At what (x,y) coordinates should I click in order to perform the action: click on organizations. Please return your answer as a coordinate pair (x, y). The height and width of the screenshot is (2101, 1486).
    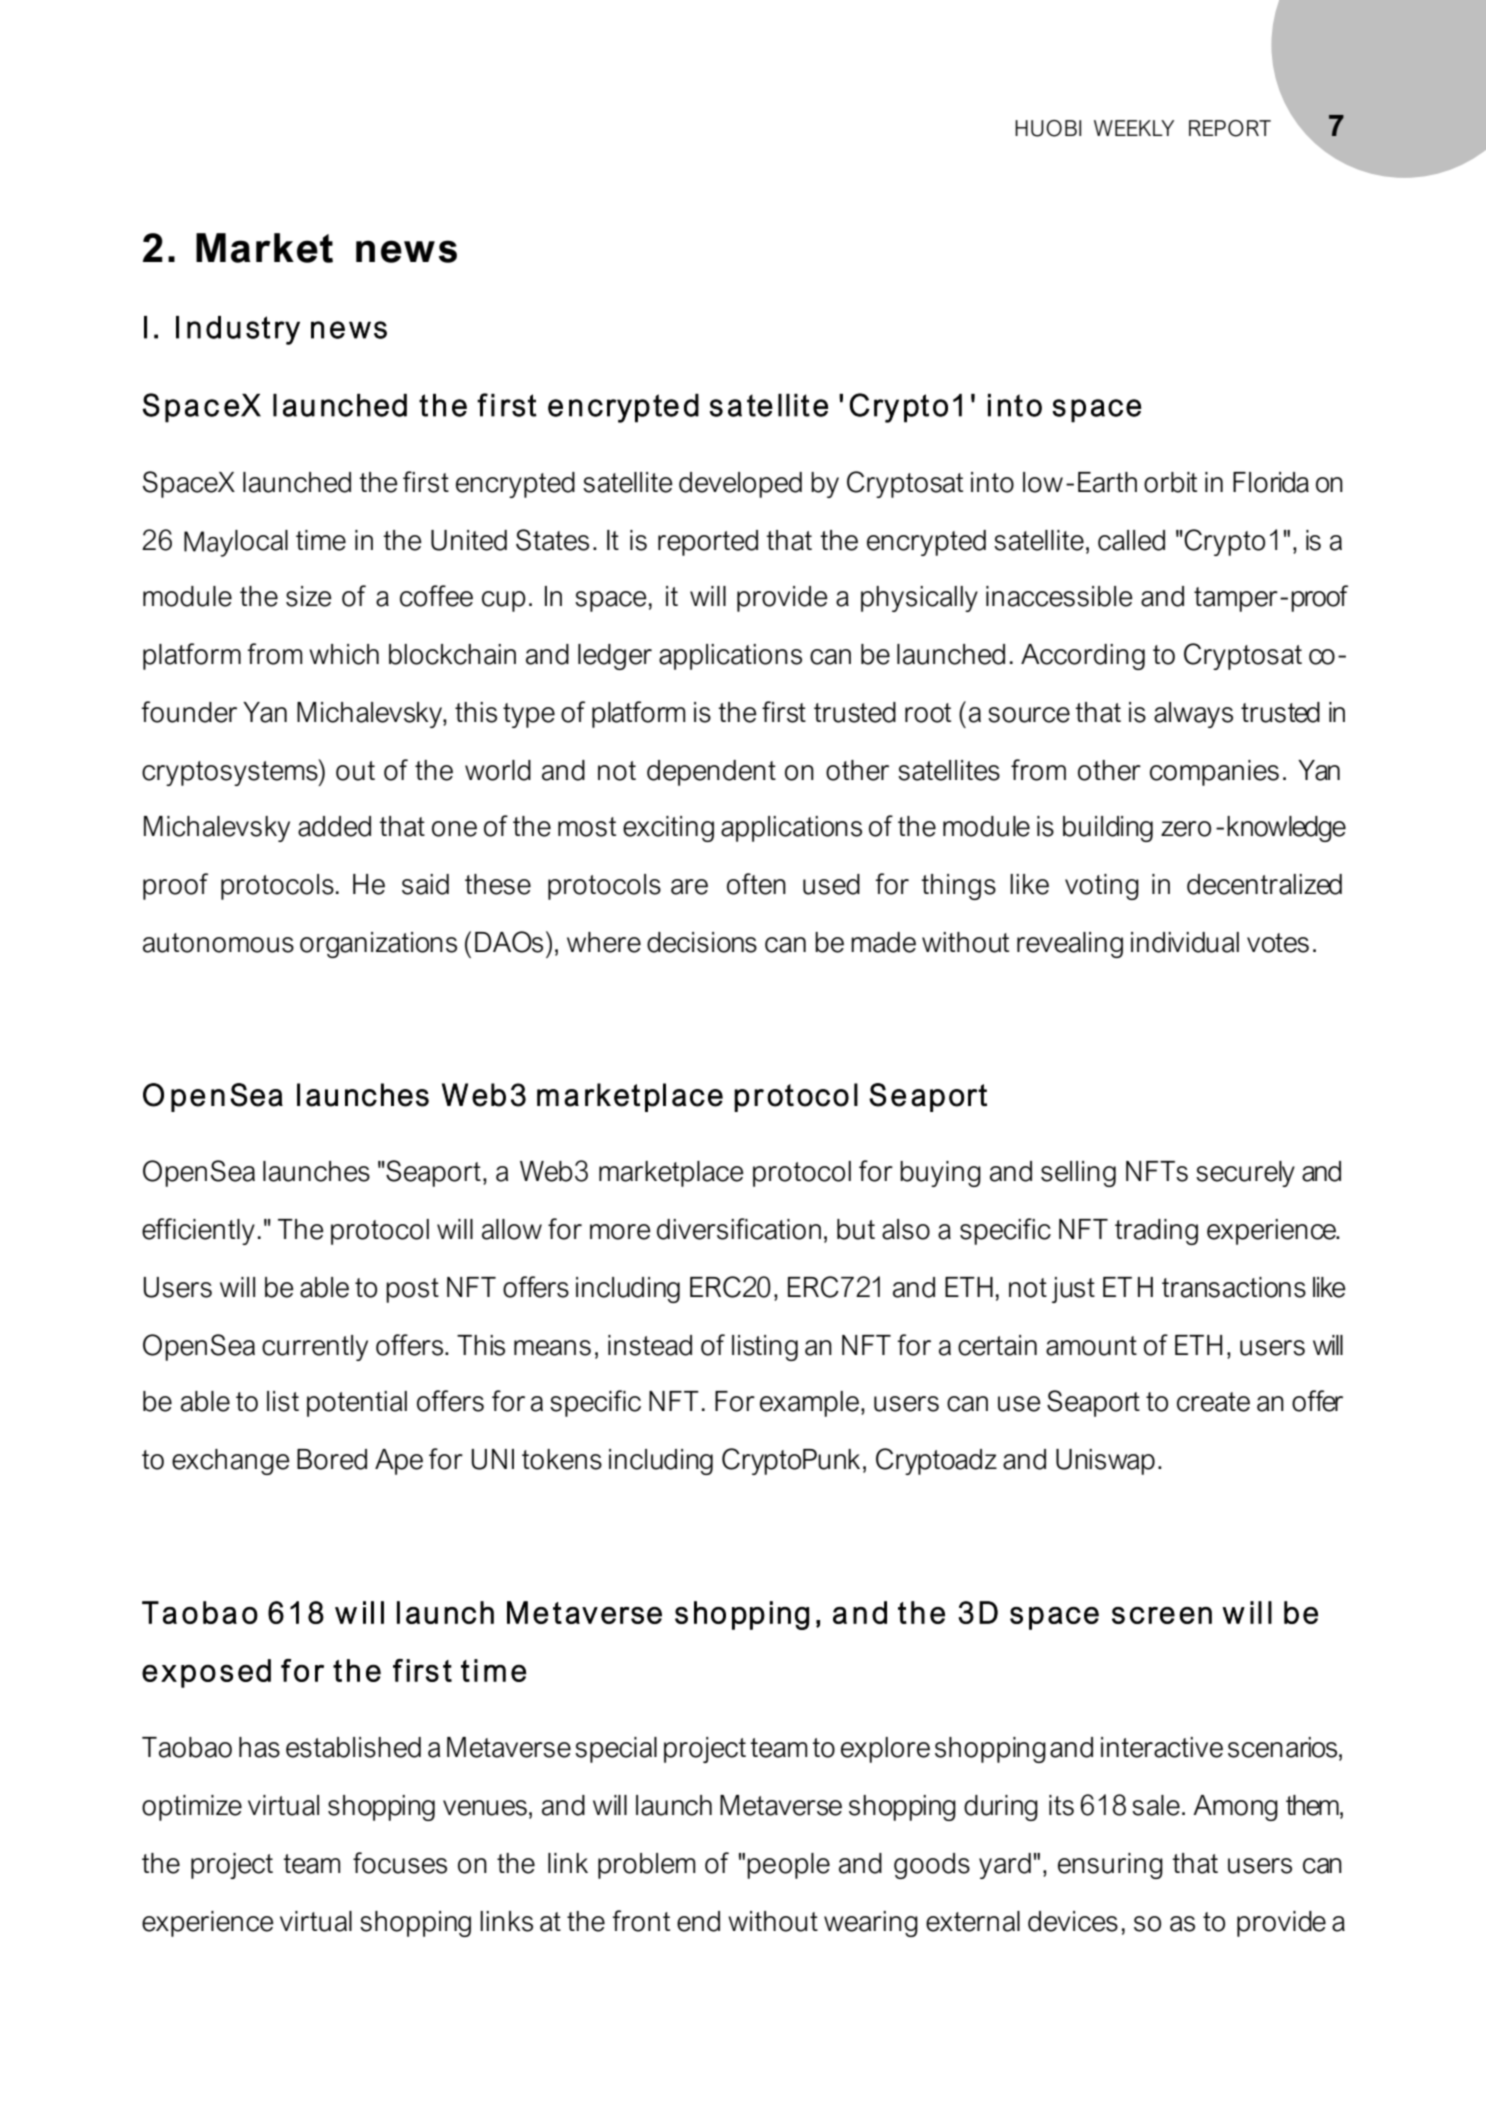
    Looking at the image, I should click on (378, 945).
